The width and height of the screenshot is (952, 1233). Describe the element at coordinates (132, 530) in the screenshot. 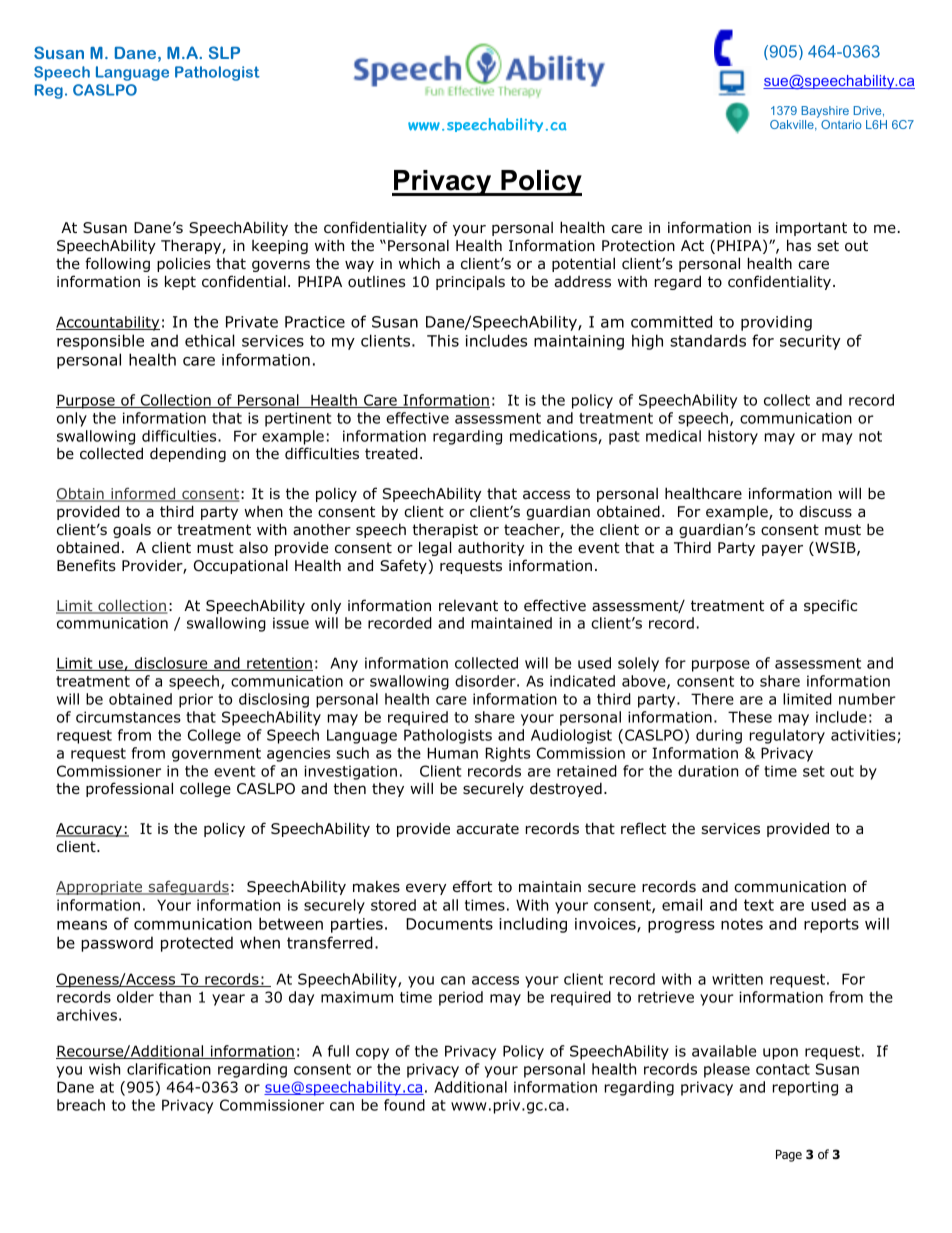

I see `goals` at that location.
